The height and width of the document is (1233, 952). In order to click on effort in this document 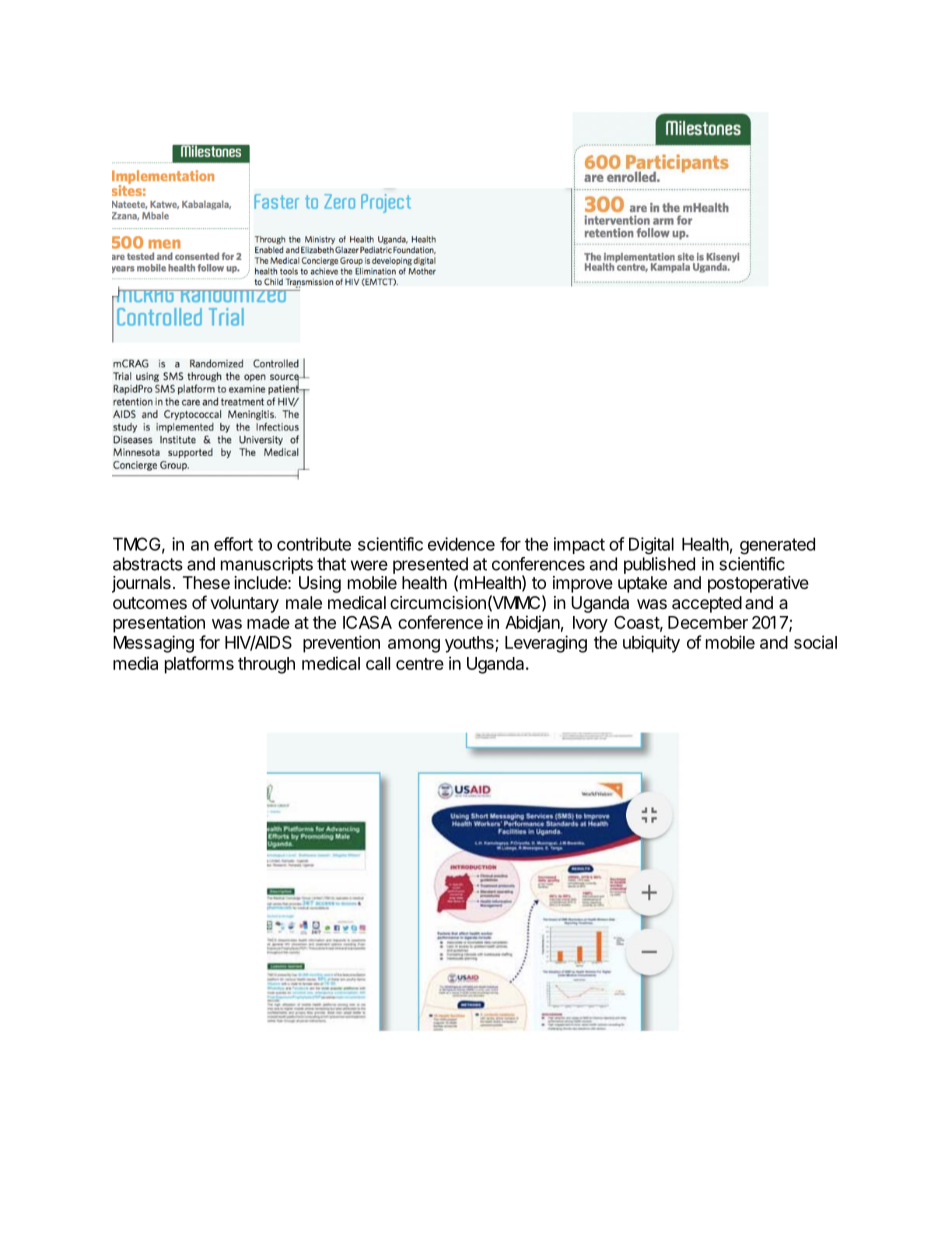, I will do `click(233, 544)`.
